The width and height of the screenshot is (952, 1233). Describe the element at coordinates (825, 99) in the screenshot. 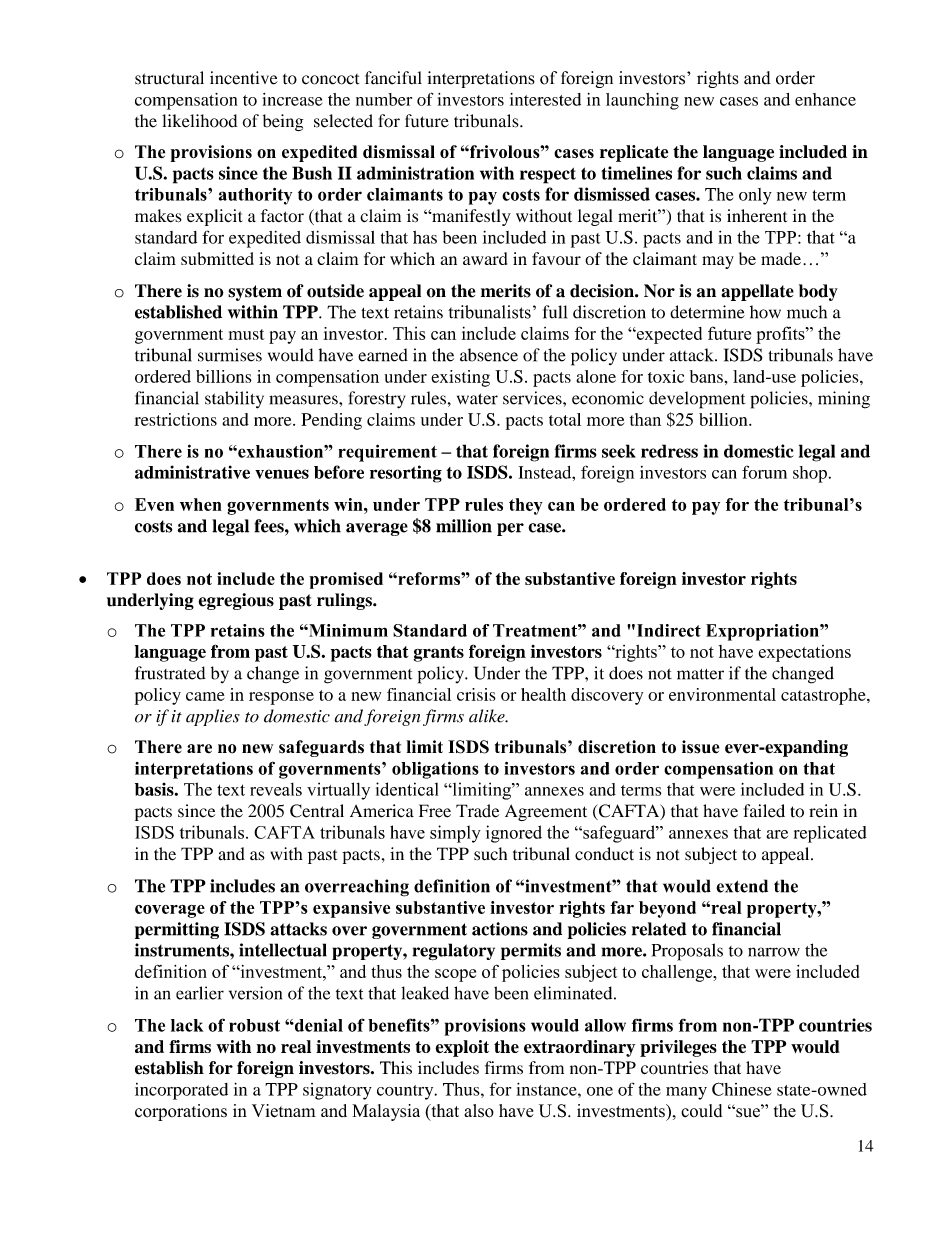

I see `enhance` at that location.
